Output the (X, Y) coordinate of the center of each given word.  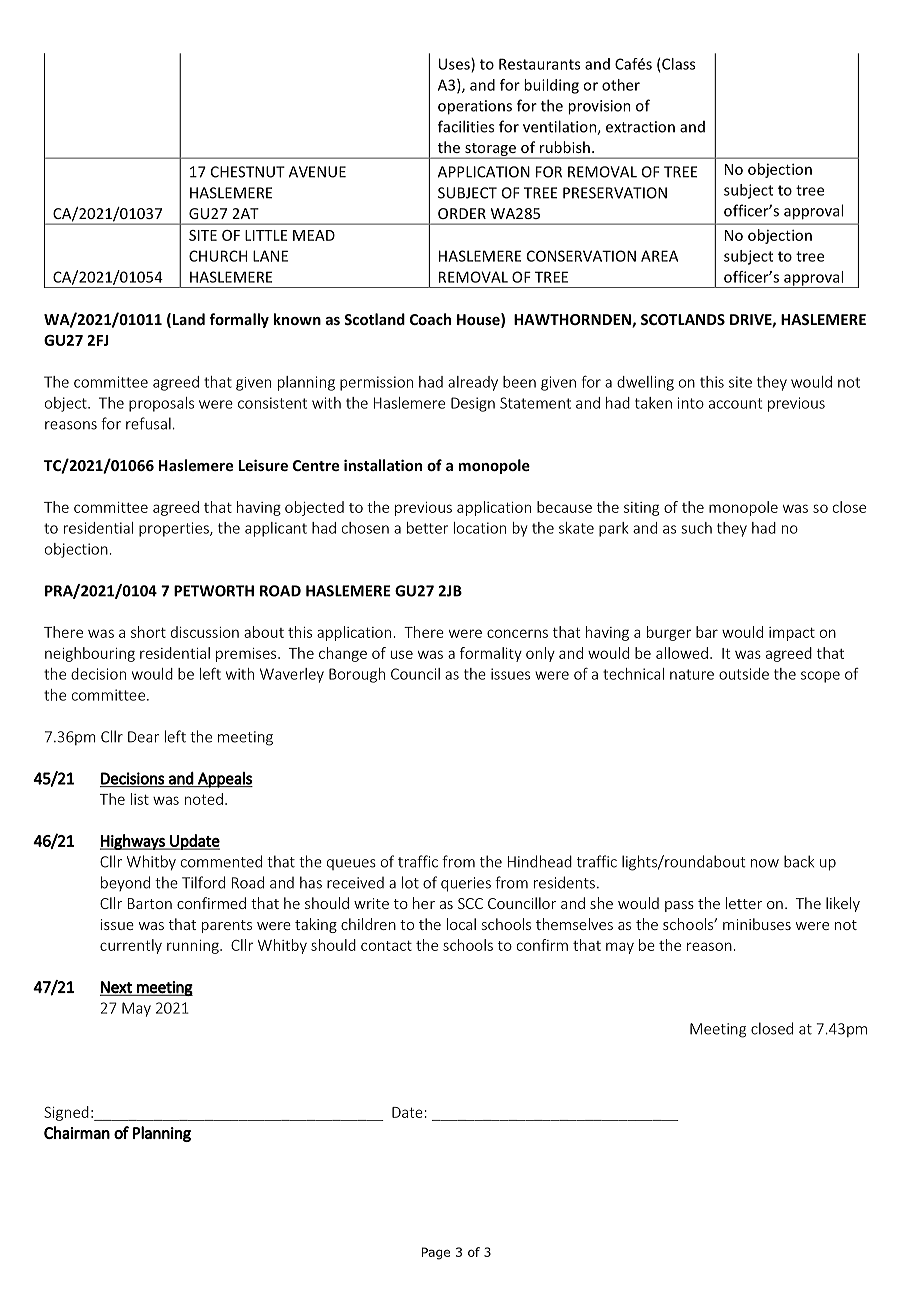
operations (475, 107)
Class (678, 64)
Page (436, 1253)
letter (744, 903)
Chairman (77, 1132)
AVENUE (317, 172)
